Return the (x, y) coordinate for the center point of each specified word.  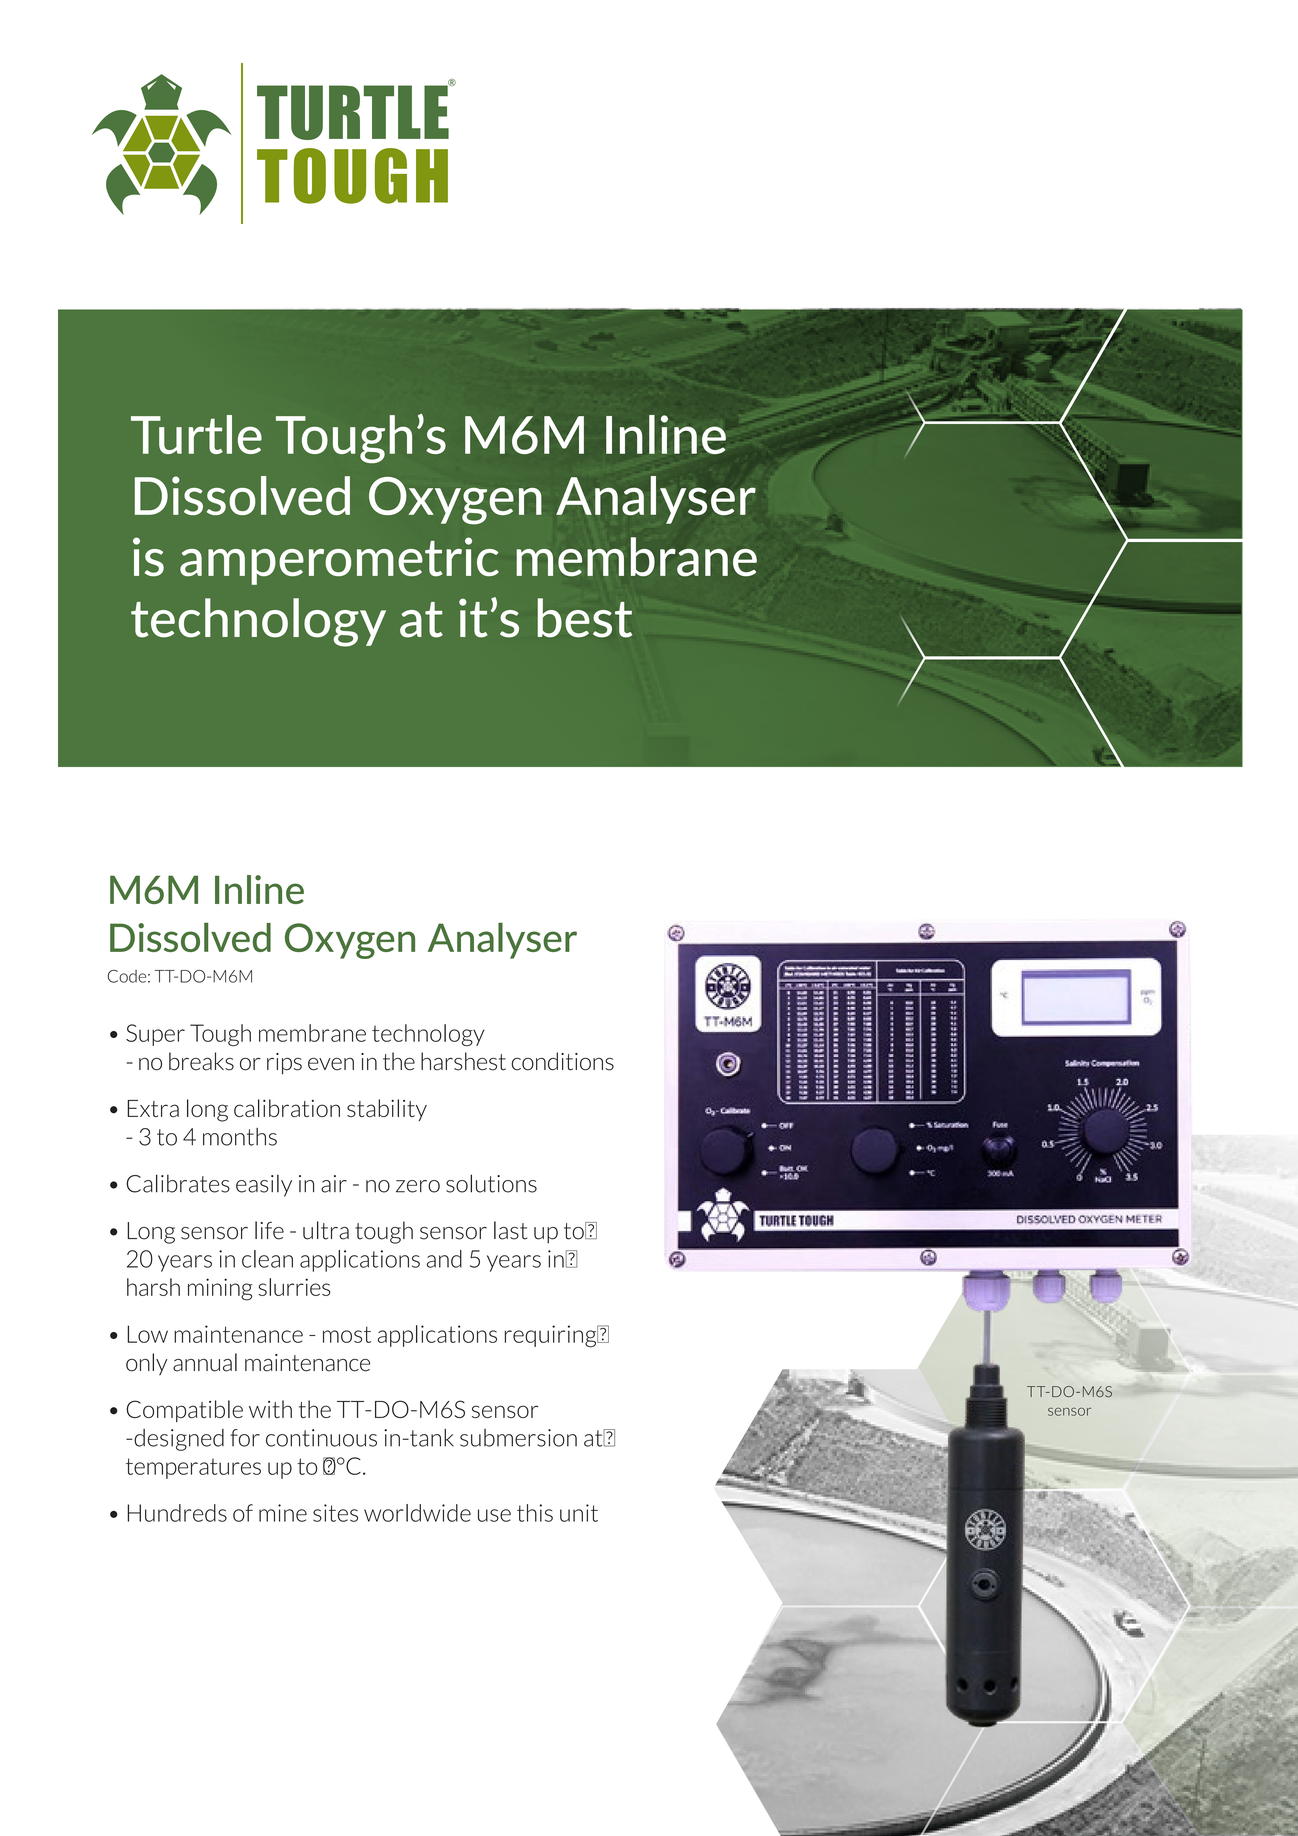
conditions (562, 1061)
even (331, 1064)
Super (155, 1035)
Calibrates (178, 1183)
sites (335, 1513)
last (510, 1230)
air (334, 1184)
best (584, 618)
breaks (201, 1061)
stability (387, 1110)
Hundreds (177, 1513)
